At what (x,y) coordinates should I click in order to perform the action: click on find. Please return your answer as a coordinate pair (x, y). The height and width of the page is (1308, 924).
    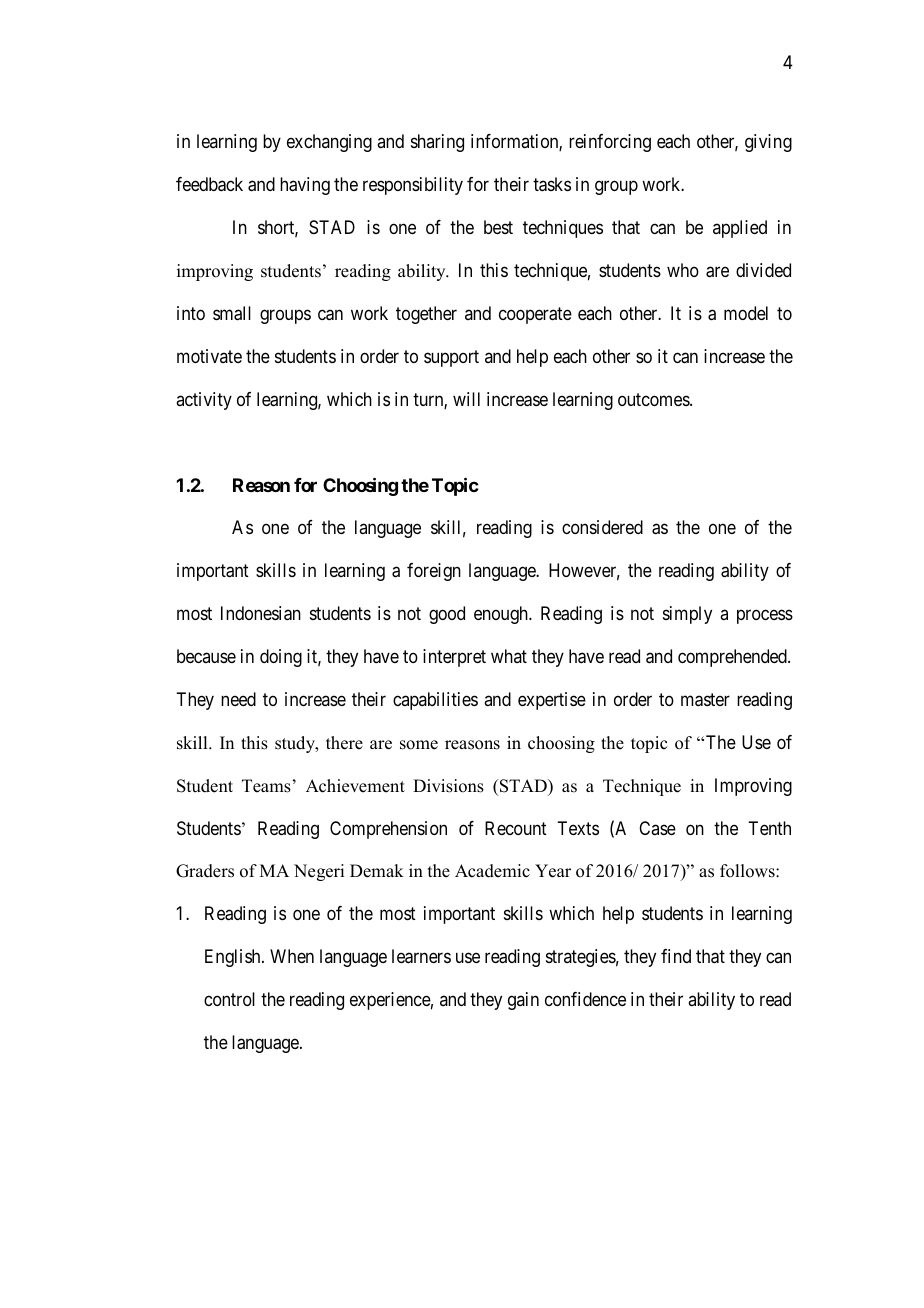
    Looking at the image, I should click on (676, 956).
